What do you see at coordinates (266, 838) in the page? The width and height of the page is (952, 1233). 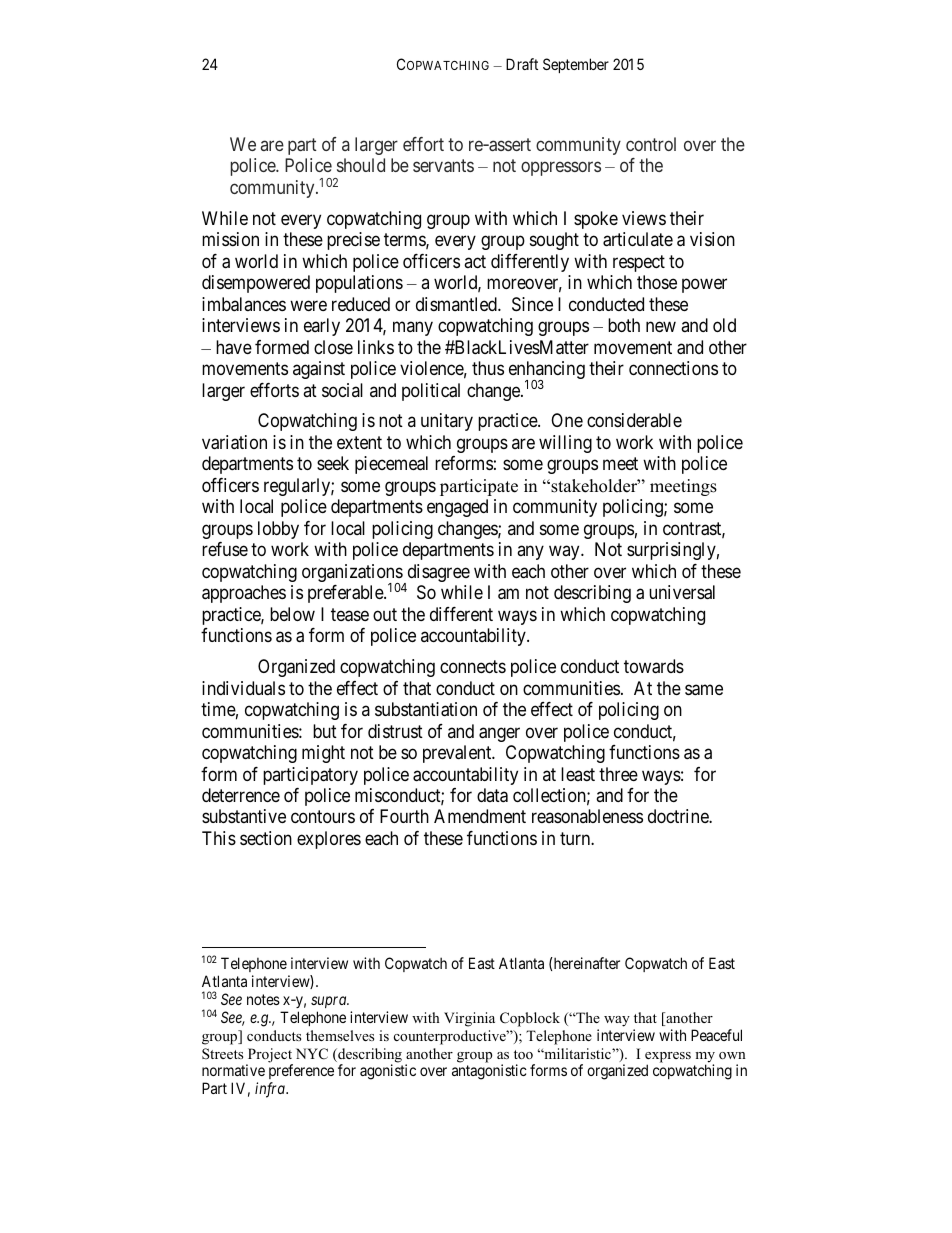 I see `section` at bounding box center [266, 838].
